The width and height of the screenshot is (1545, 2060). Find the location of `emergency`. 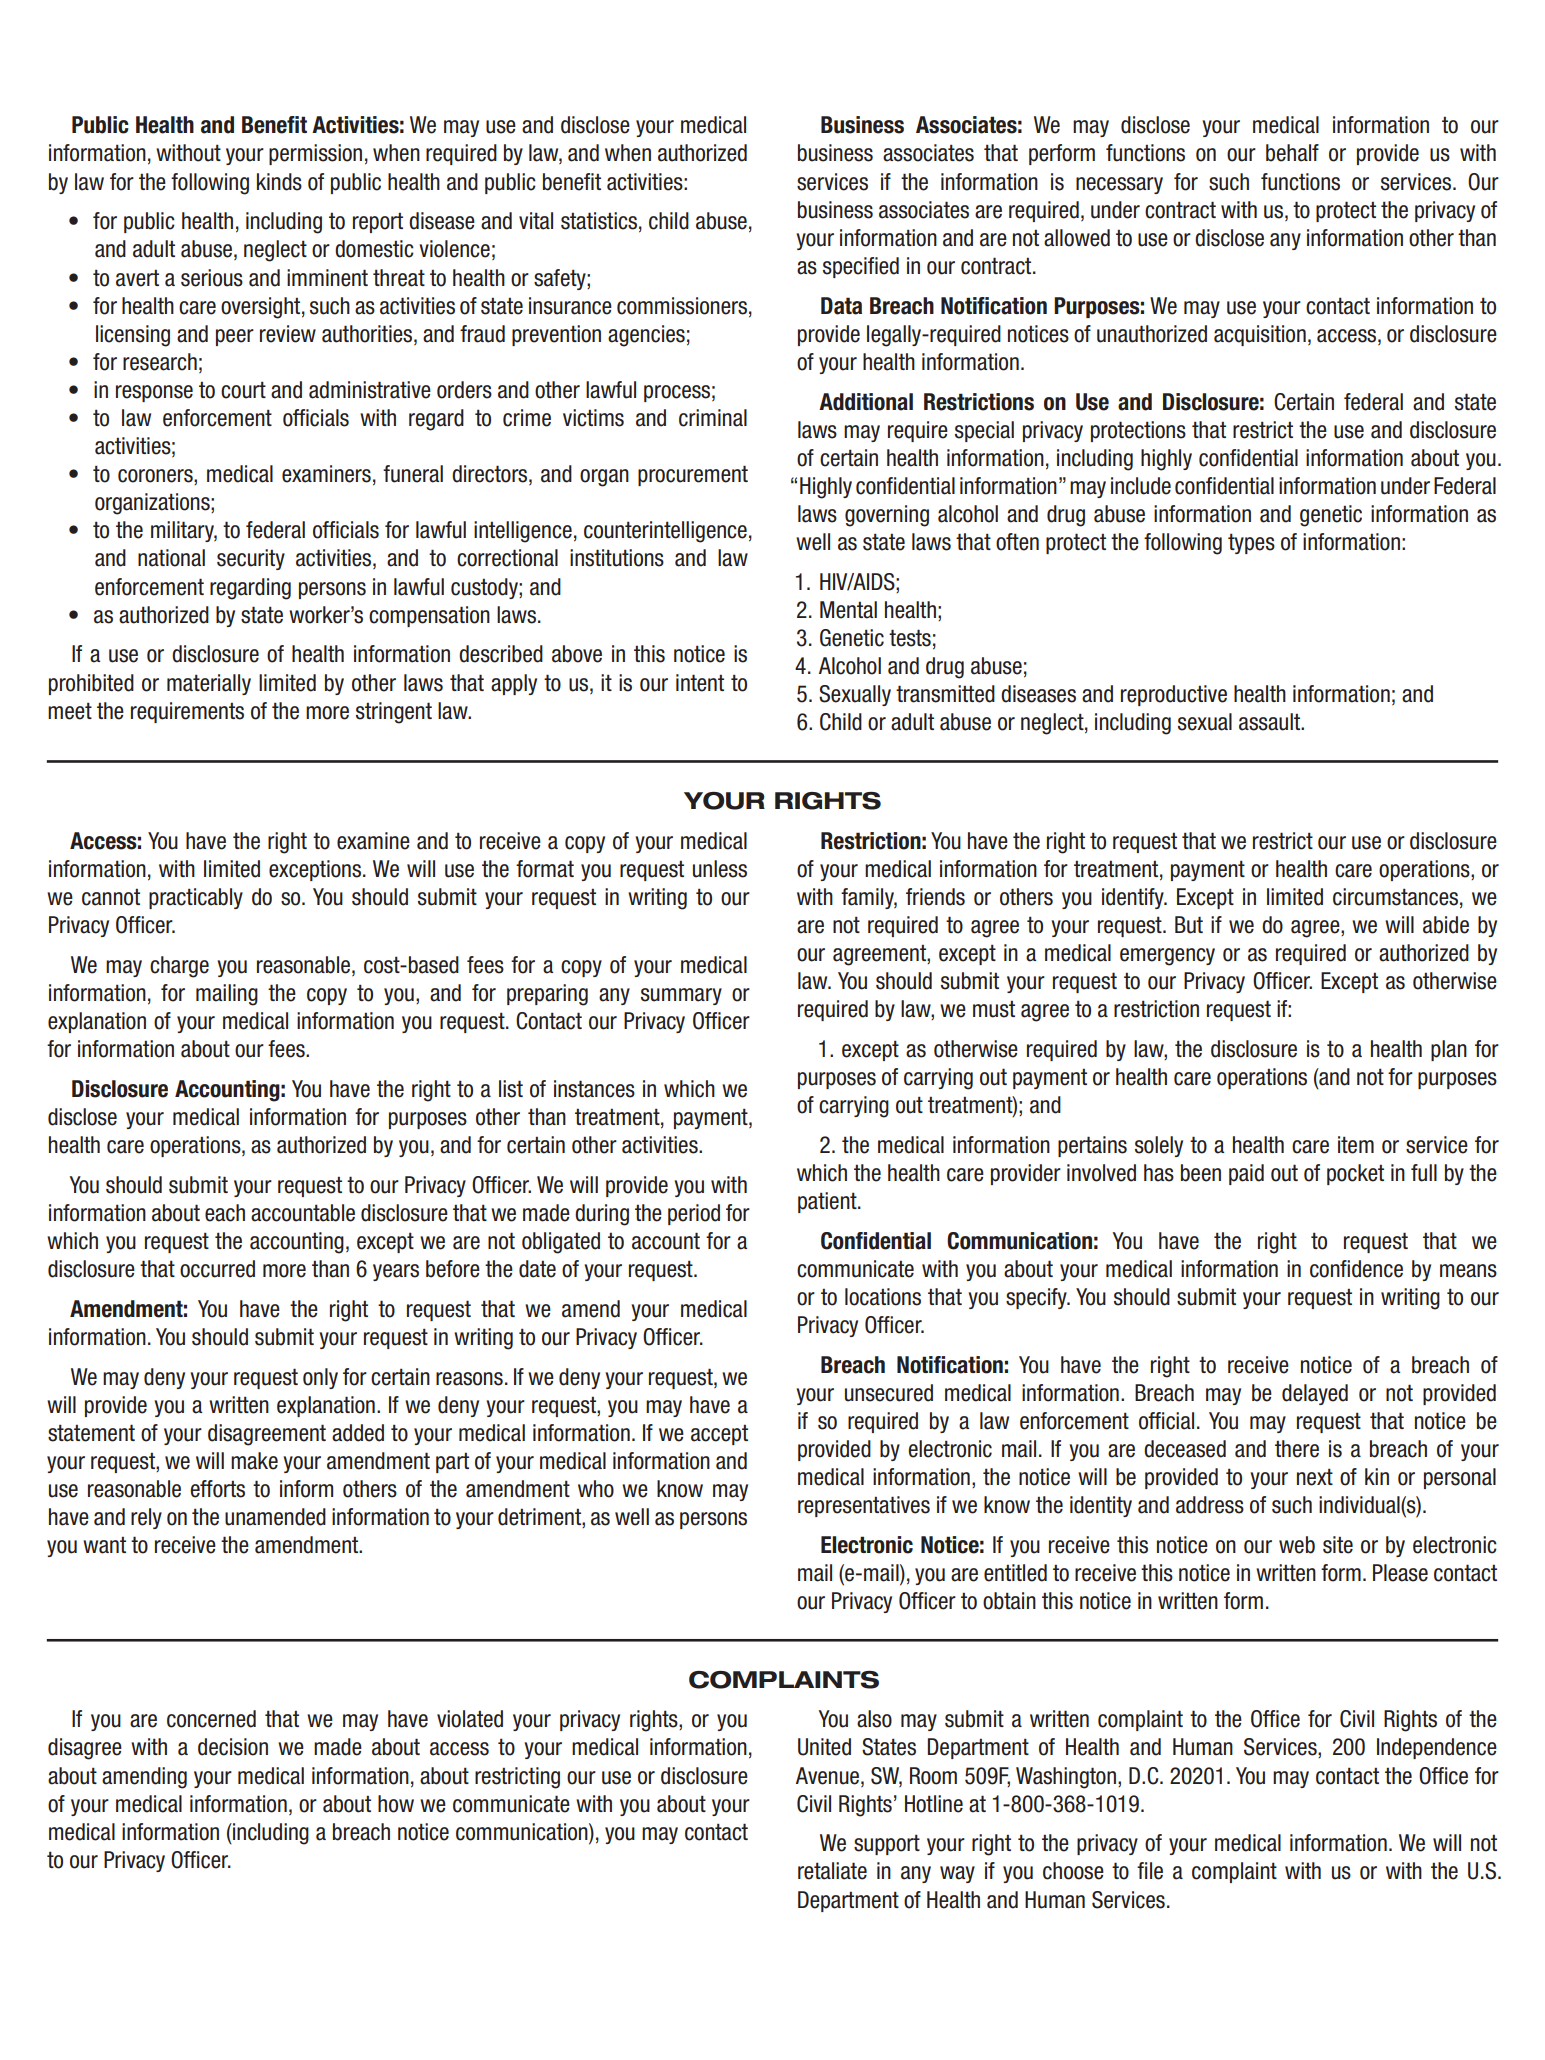

emergency is located at coordinates (1167, 957).
